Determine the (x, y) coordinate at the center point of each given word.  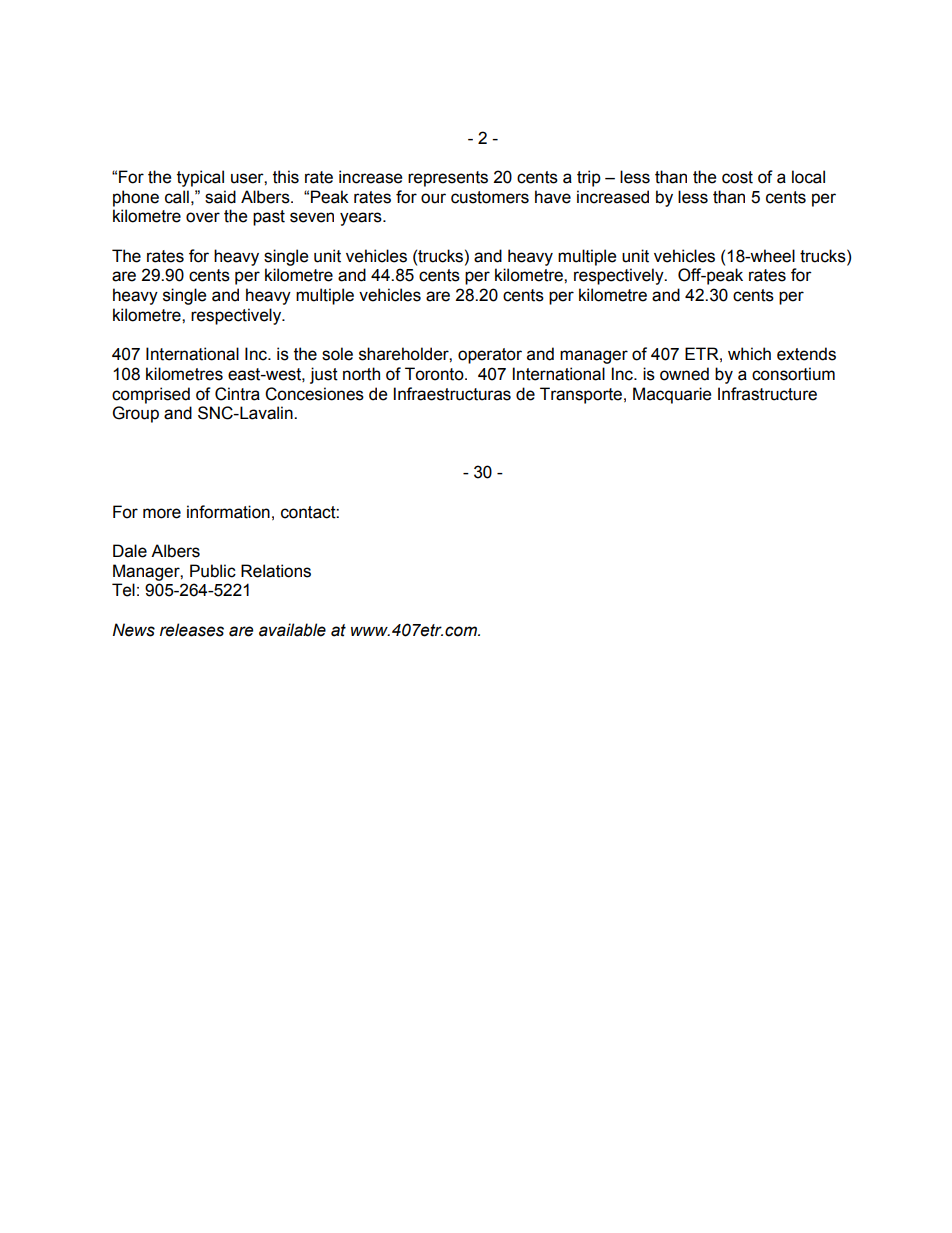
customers (490, 197)
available (292, 630)
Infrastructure (767, 394)
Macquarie (672, 395)
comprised (151, 395)
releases (192, 630)
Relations (276, 571)
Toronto (435, 374)
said (220, 197)
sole (337, 354)
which (749, 354)
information (228, 512)
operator (490, 356)
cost (737, 177)
